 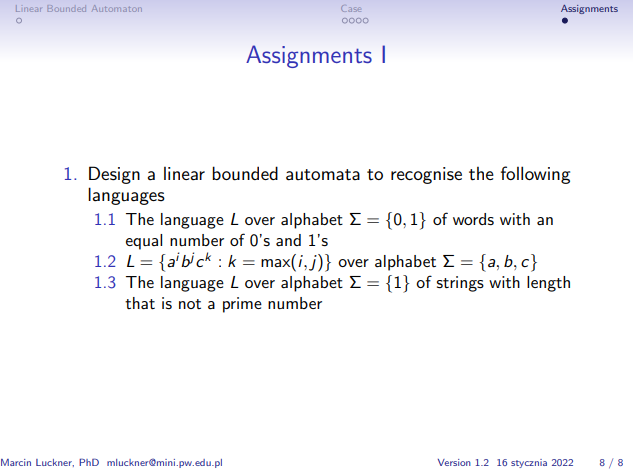 I want to click on Case, so click(x=351, y=8).
